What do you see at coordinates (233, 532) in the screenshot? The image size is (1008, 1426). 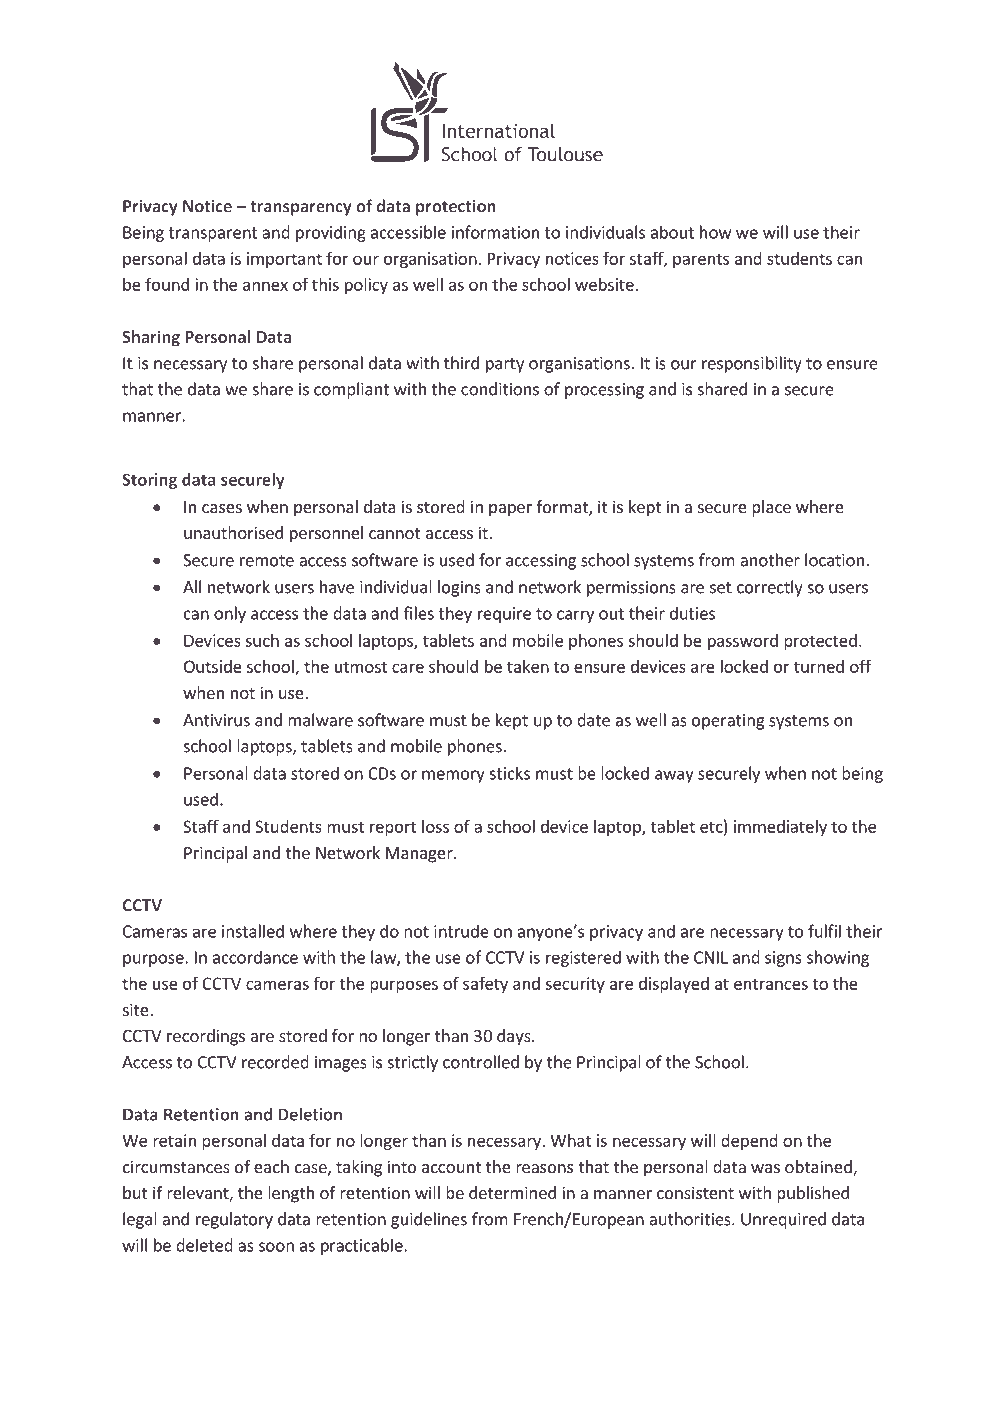 I see `unauthorised` at bounding box center [233, 532].
